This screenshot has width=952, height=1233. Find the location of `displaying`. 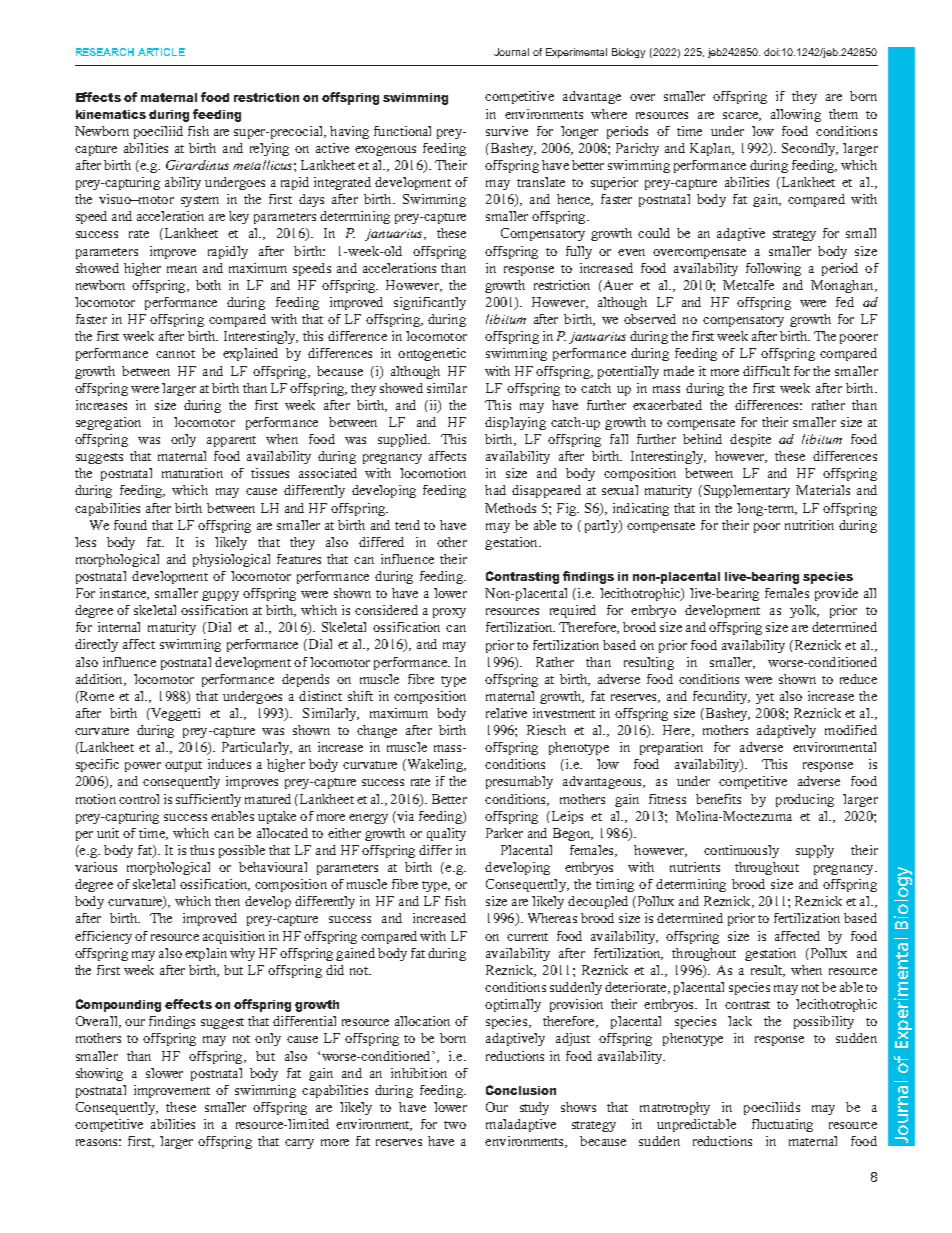

displaying is located at coordinates (515, 423).
